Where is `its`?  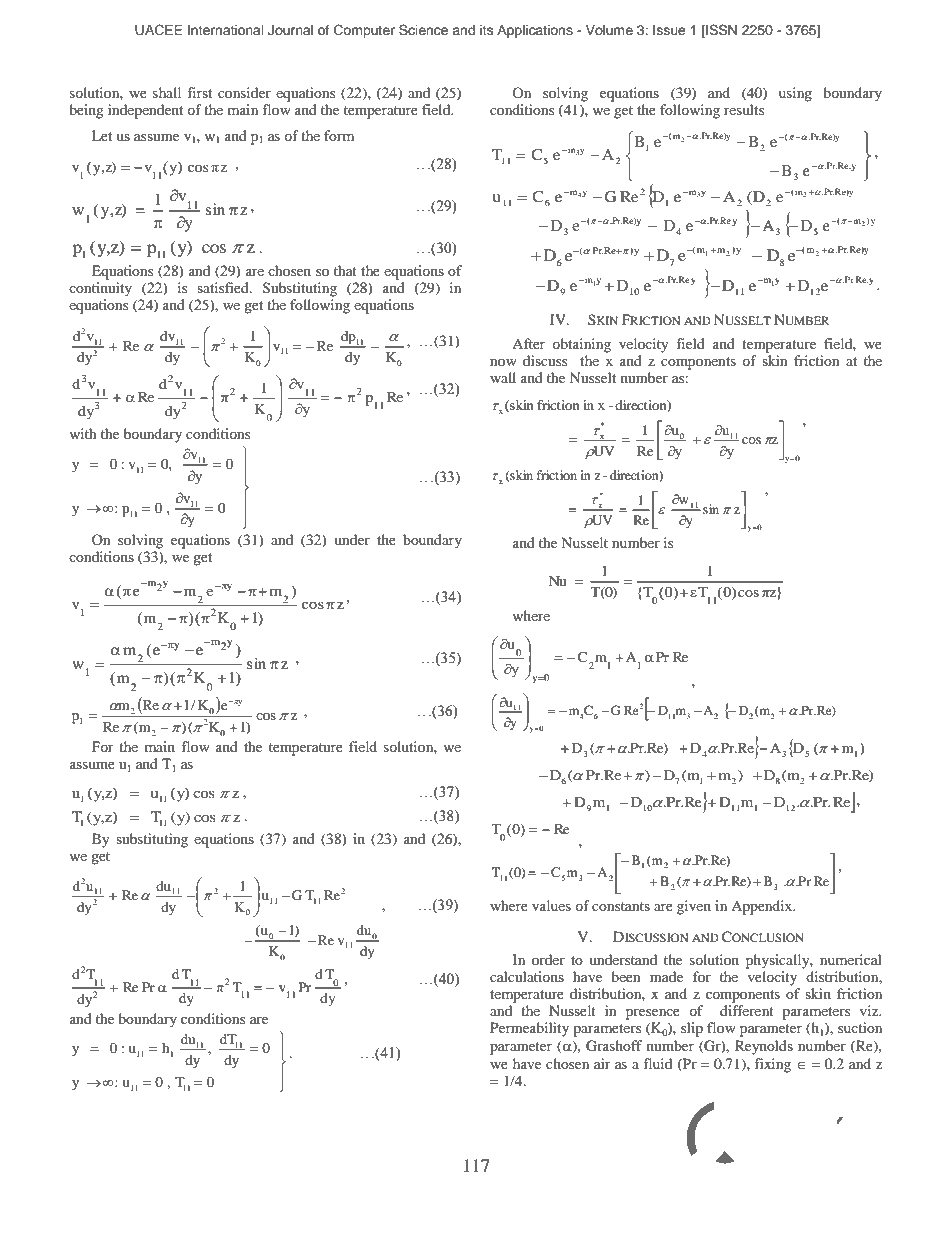
its is located at coordinates (487, 30).
